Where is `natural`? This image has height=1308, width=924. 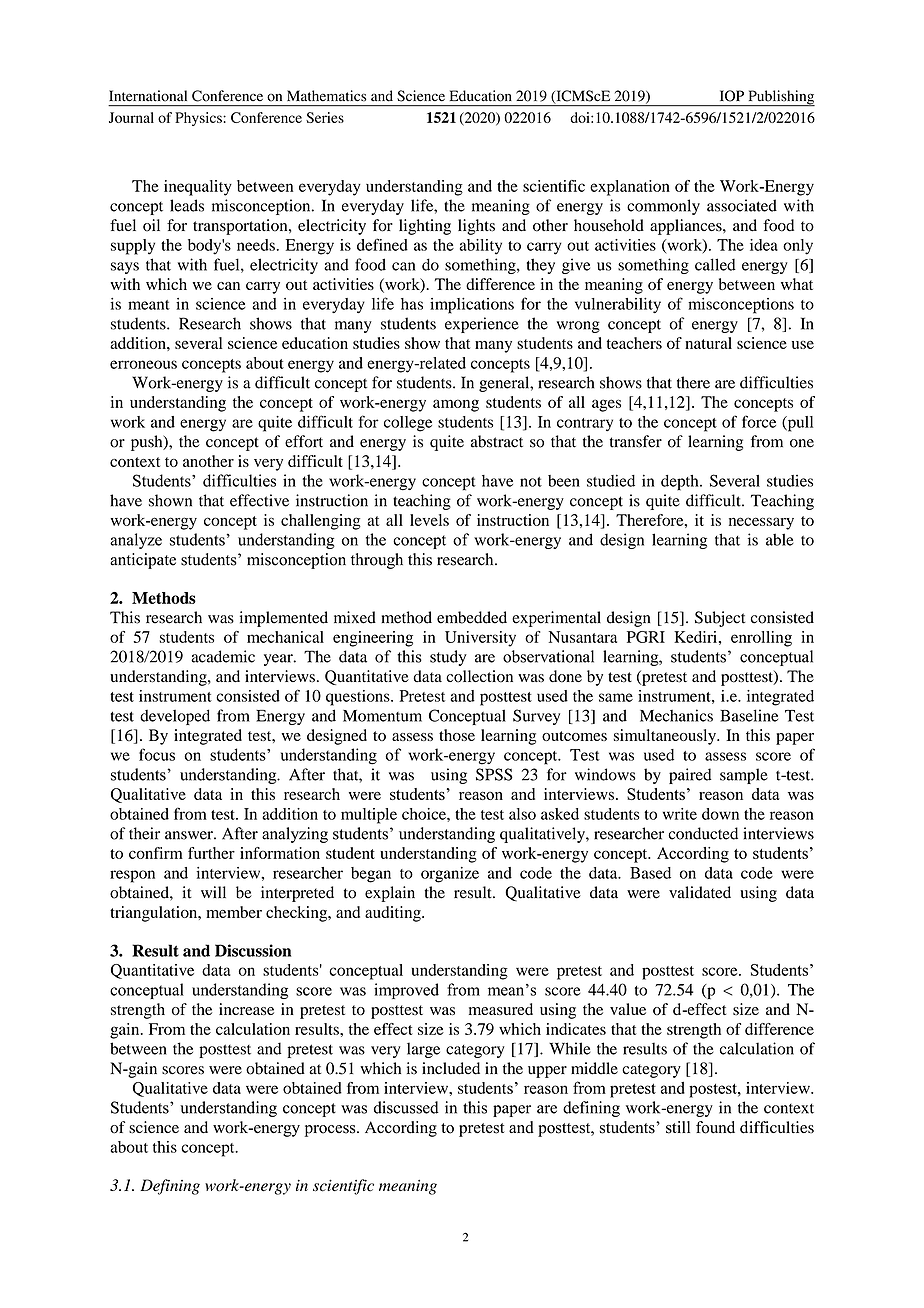 natural is located at coordinates (708, 343).
